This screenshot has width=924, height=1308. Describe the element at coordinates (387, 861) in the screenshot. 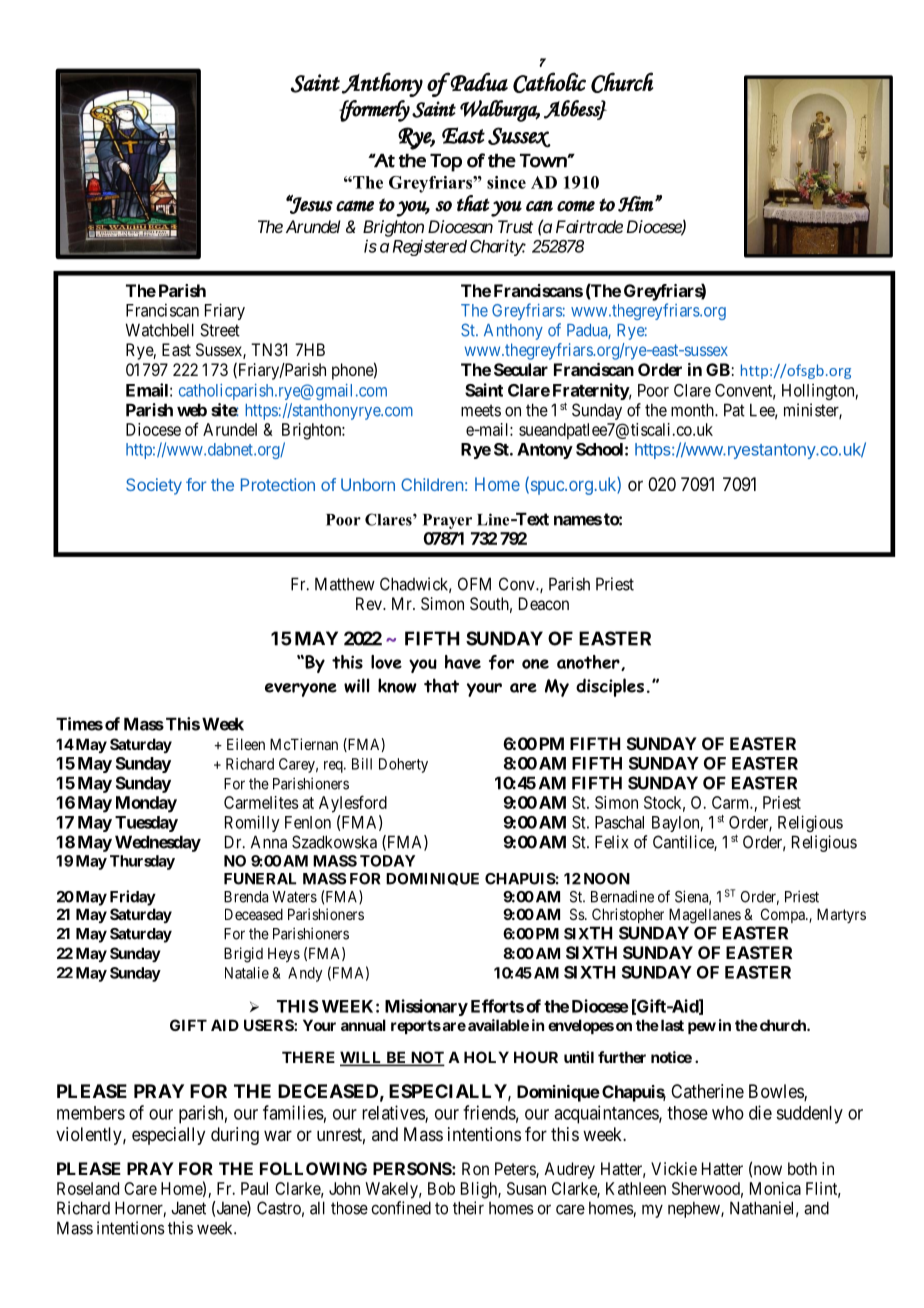

I see `TODAY` at that location.
